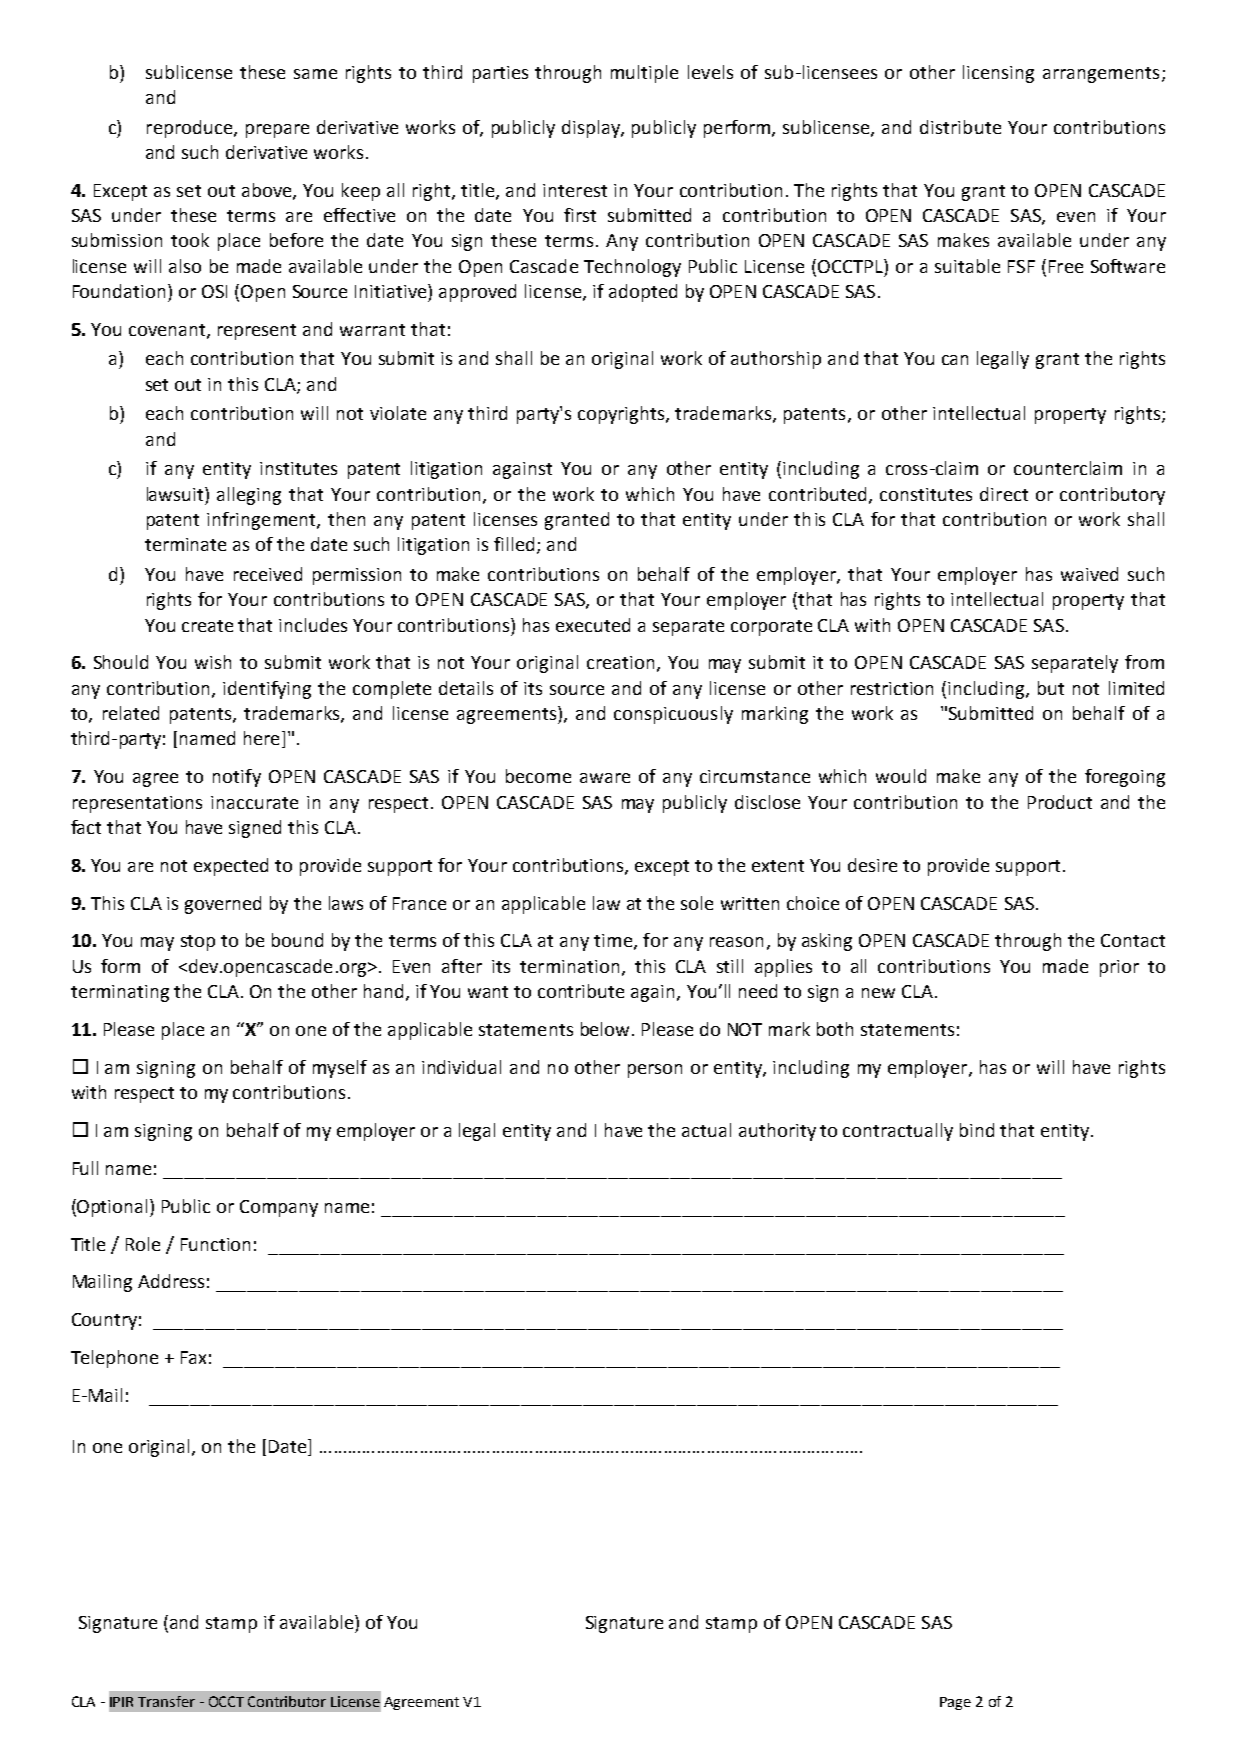 The width and height of the screenshot is (1237, 1749). Describe the element at coordinates (223, 905) in the screenshot. I see `governed` at that location.
